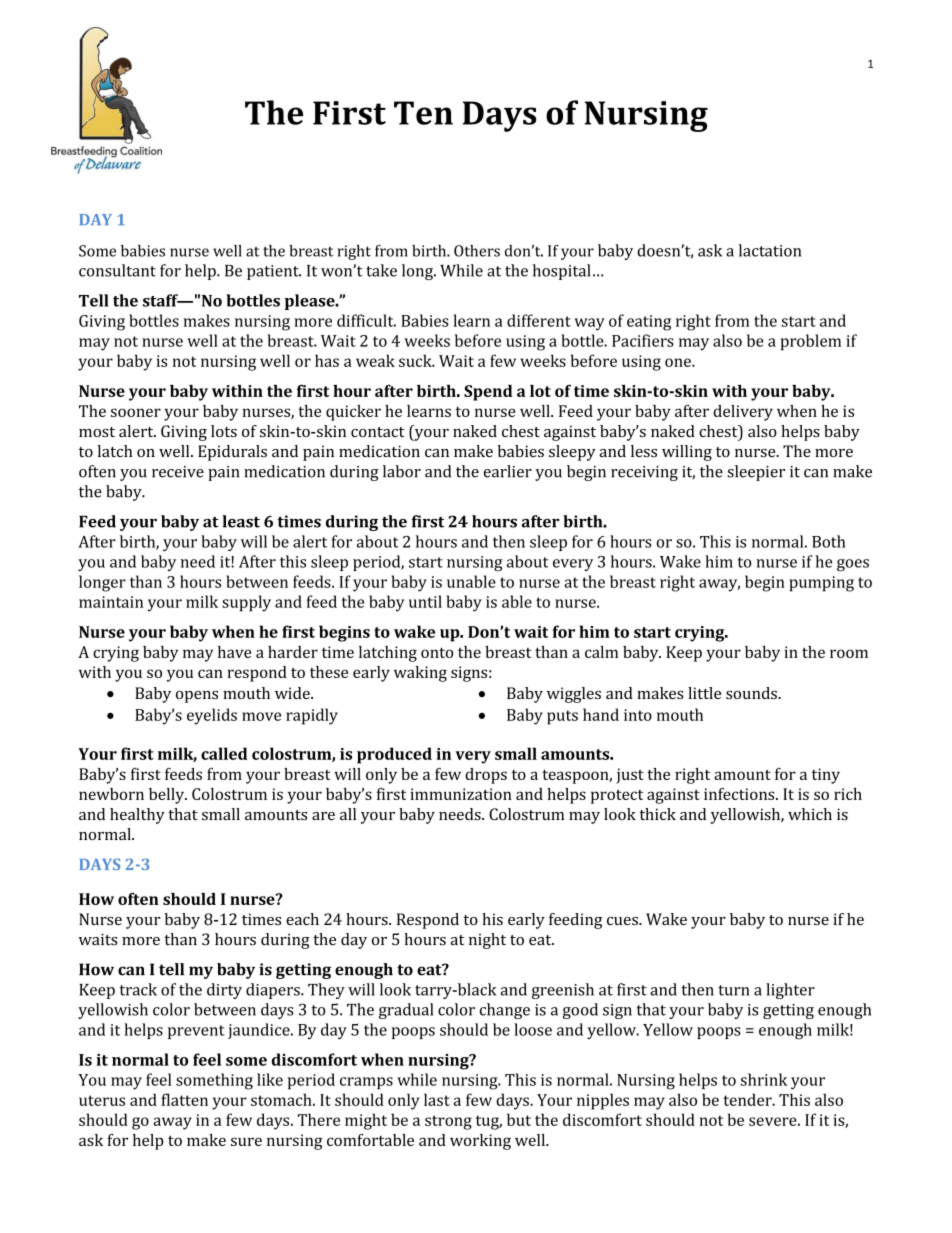  Describe the element at coordinates (477, 251) in the screenshot. I see `Others` at that location.
